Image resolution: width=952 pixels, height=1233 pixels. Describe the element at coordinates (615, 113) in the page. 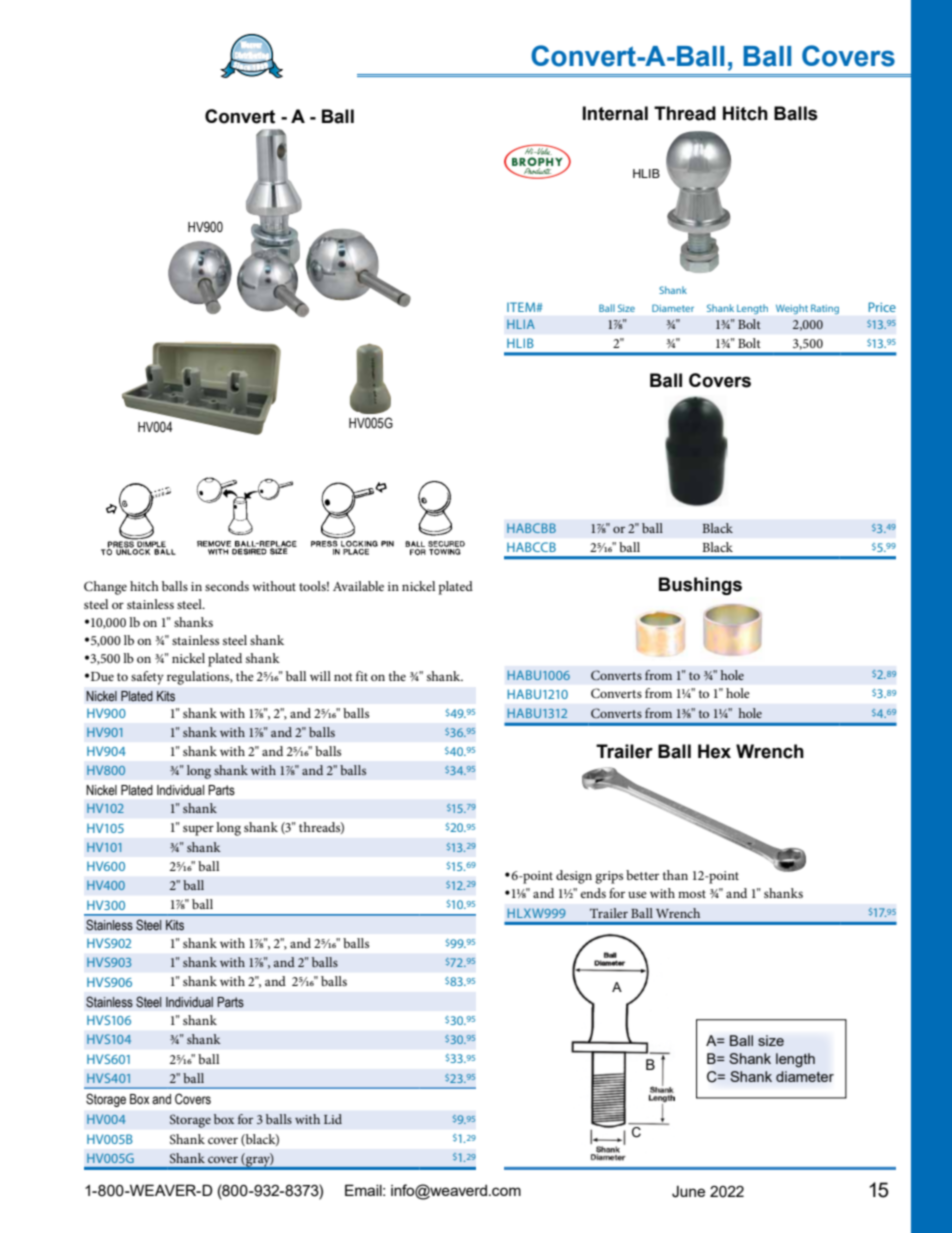

I see `Internal` at that location.
